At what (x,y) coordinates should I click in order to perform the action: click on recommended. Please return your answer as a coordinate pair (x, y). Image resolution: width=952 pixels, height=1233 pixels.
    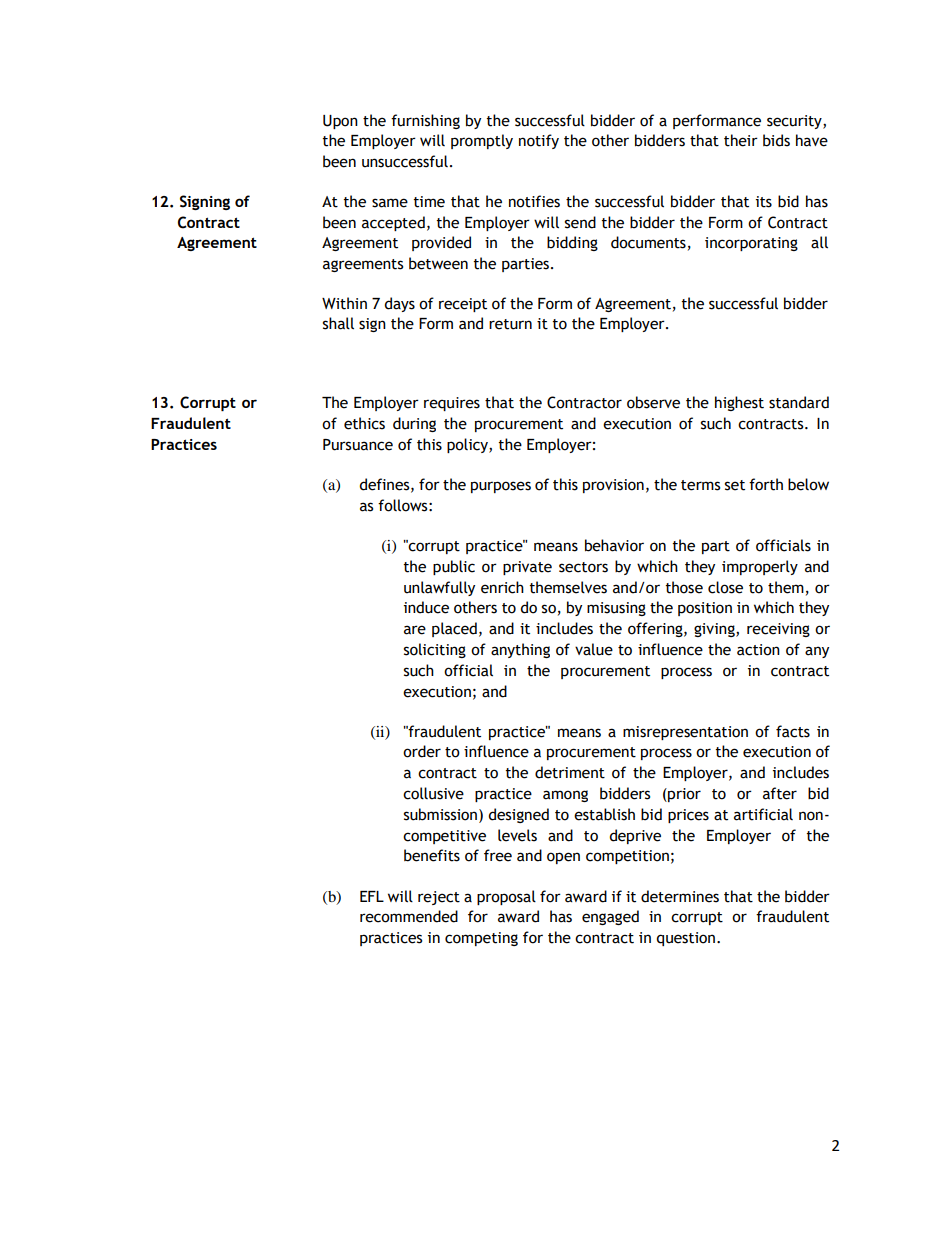
    Looking at the image, I should click on (409, 916).
